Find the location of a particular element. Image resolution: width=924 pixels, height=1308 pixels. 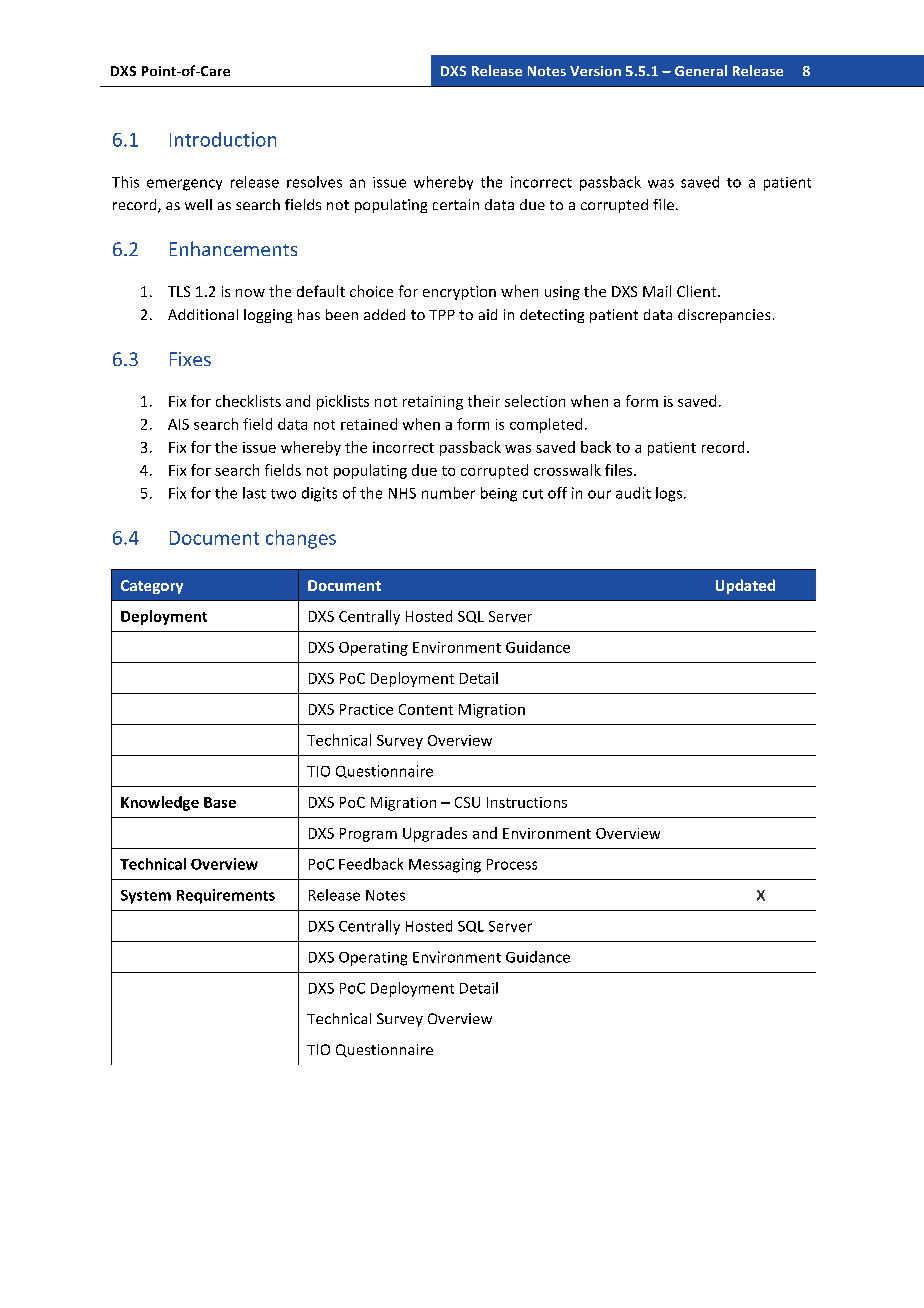

number is located at coordinates (448, 493).
